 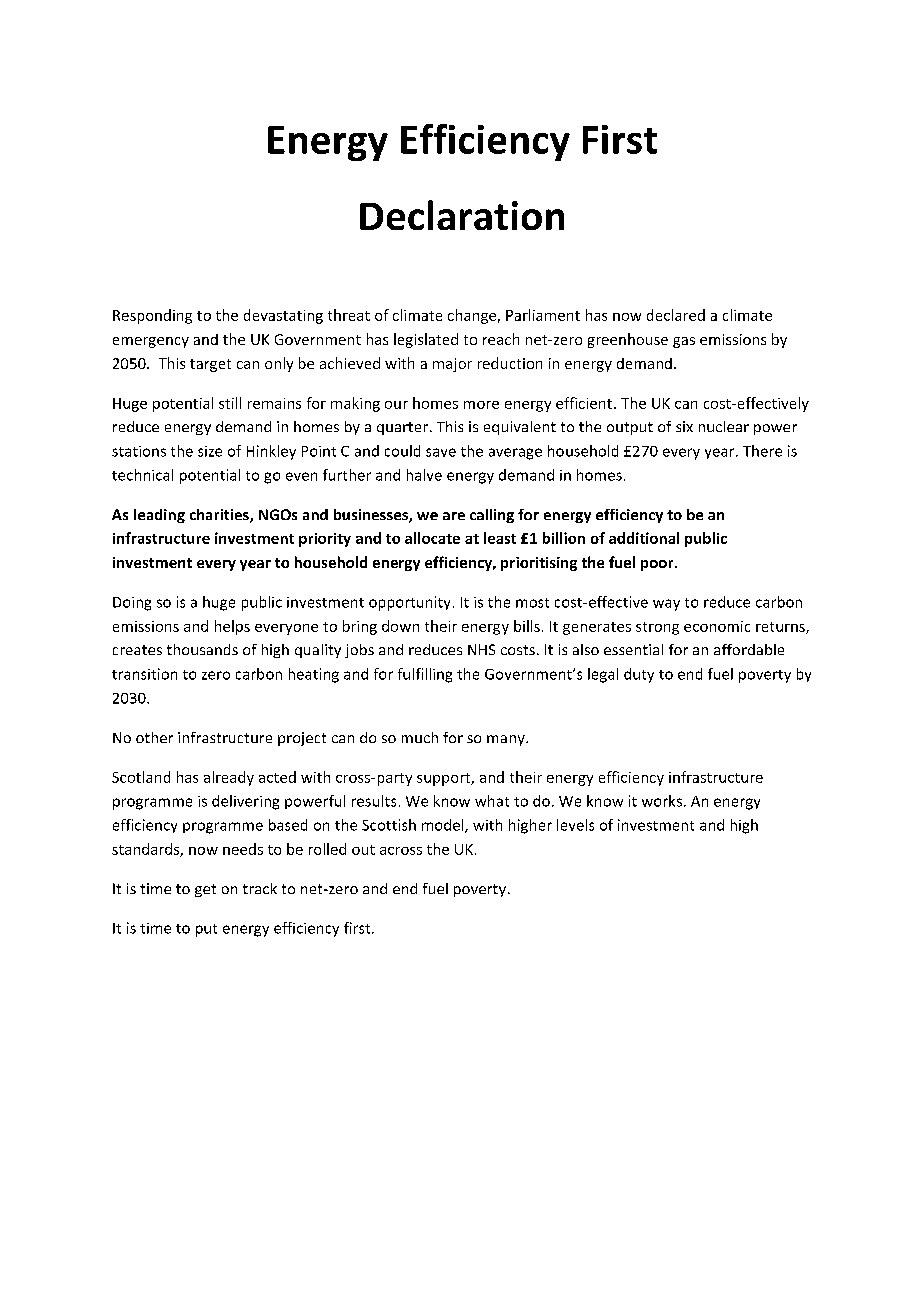 I want to click on model, so click(x=444, y=826).
